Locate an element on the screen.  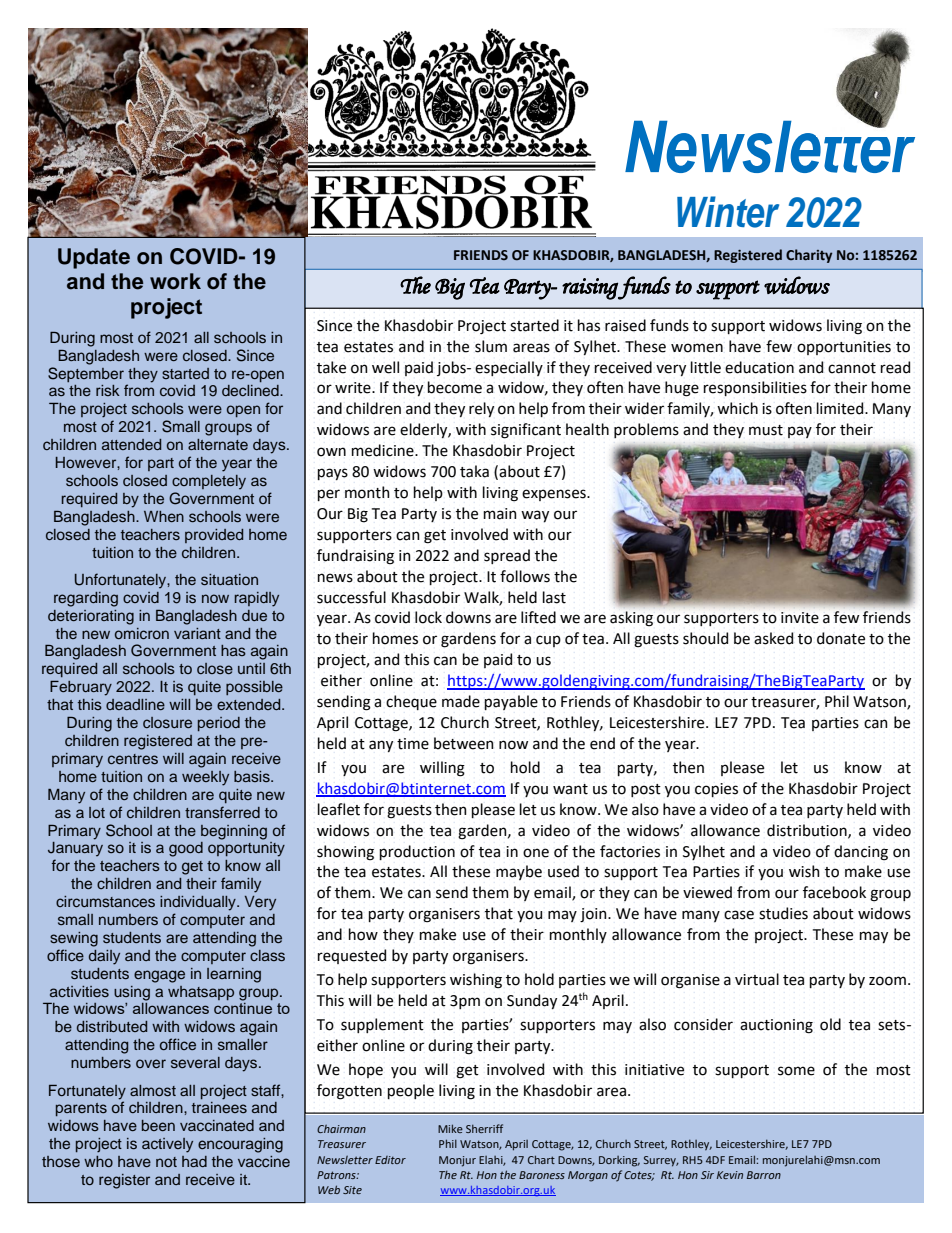
asked is located at coordinates (774, 638).
